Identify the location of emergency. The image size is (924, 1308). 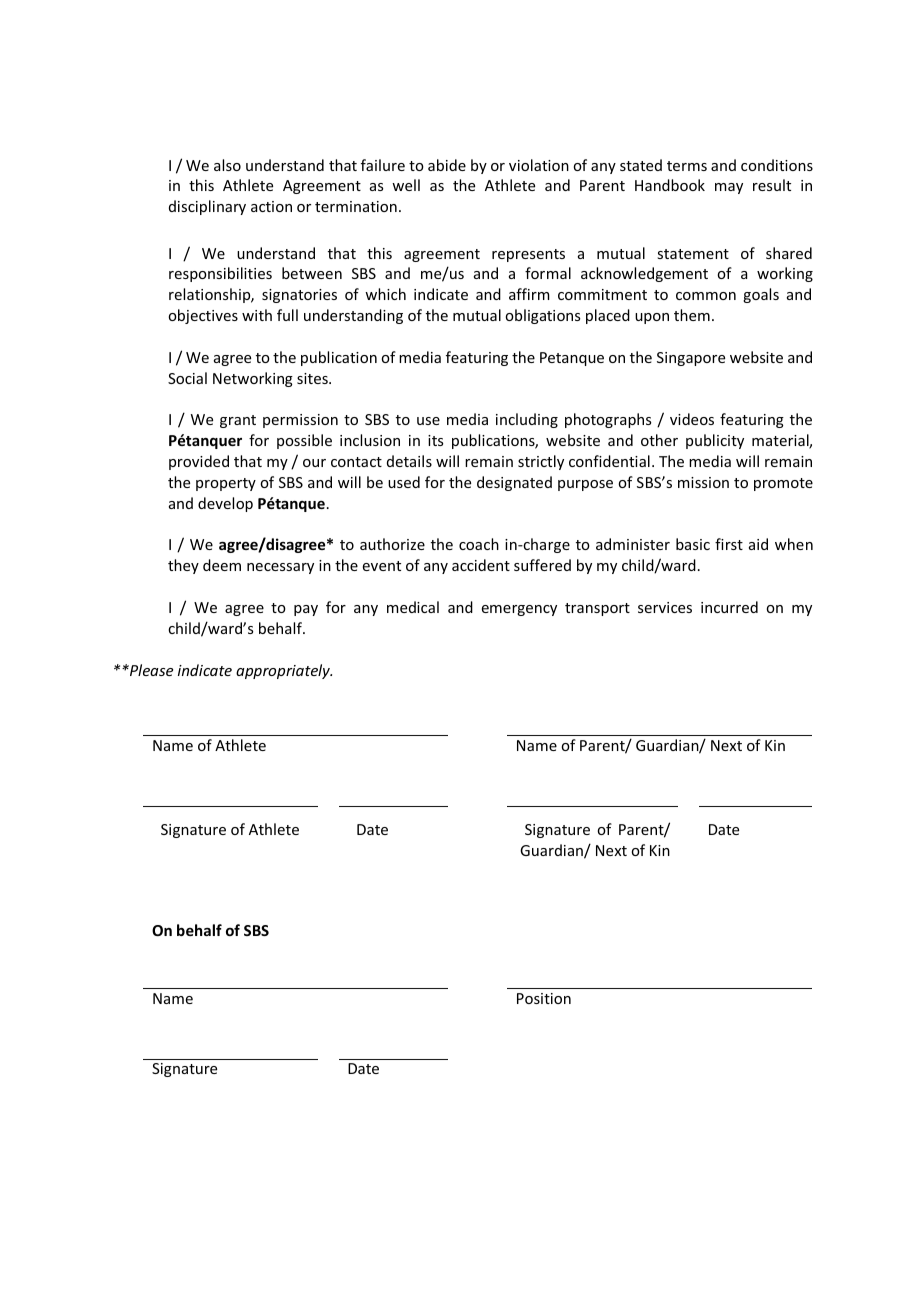
(519, 610).
